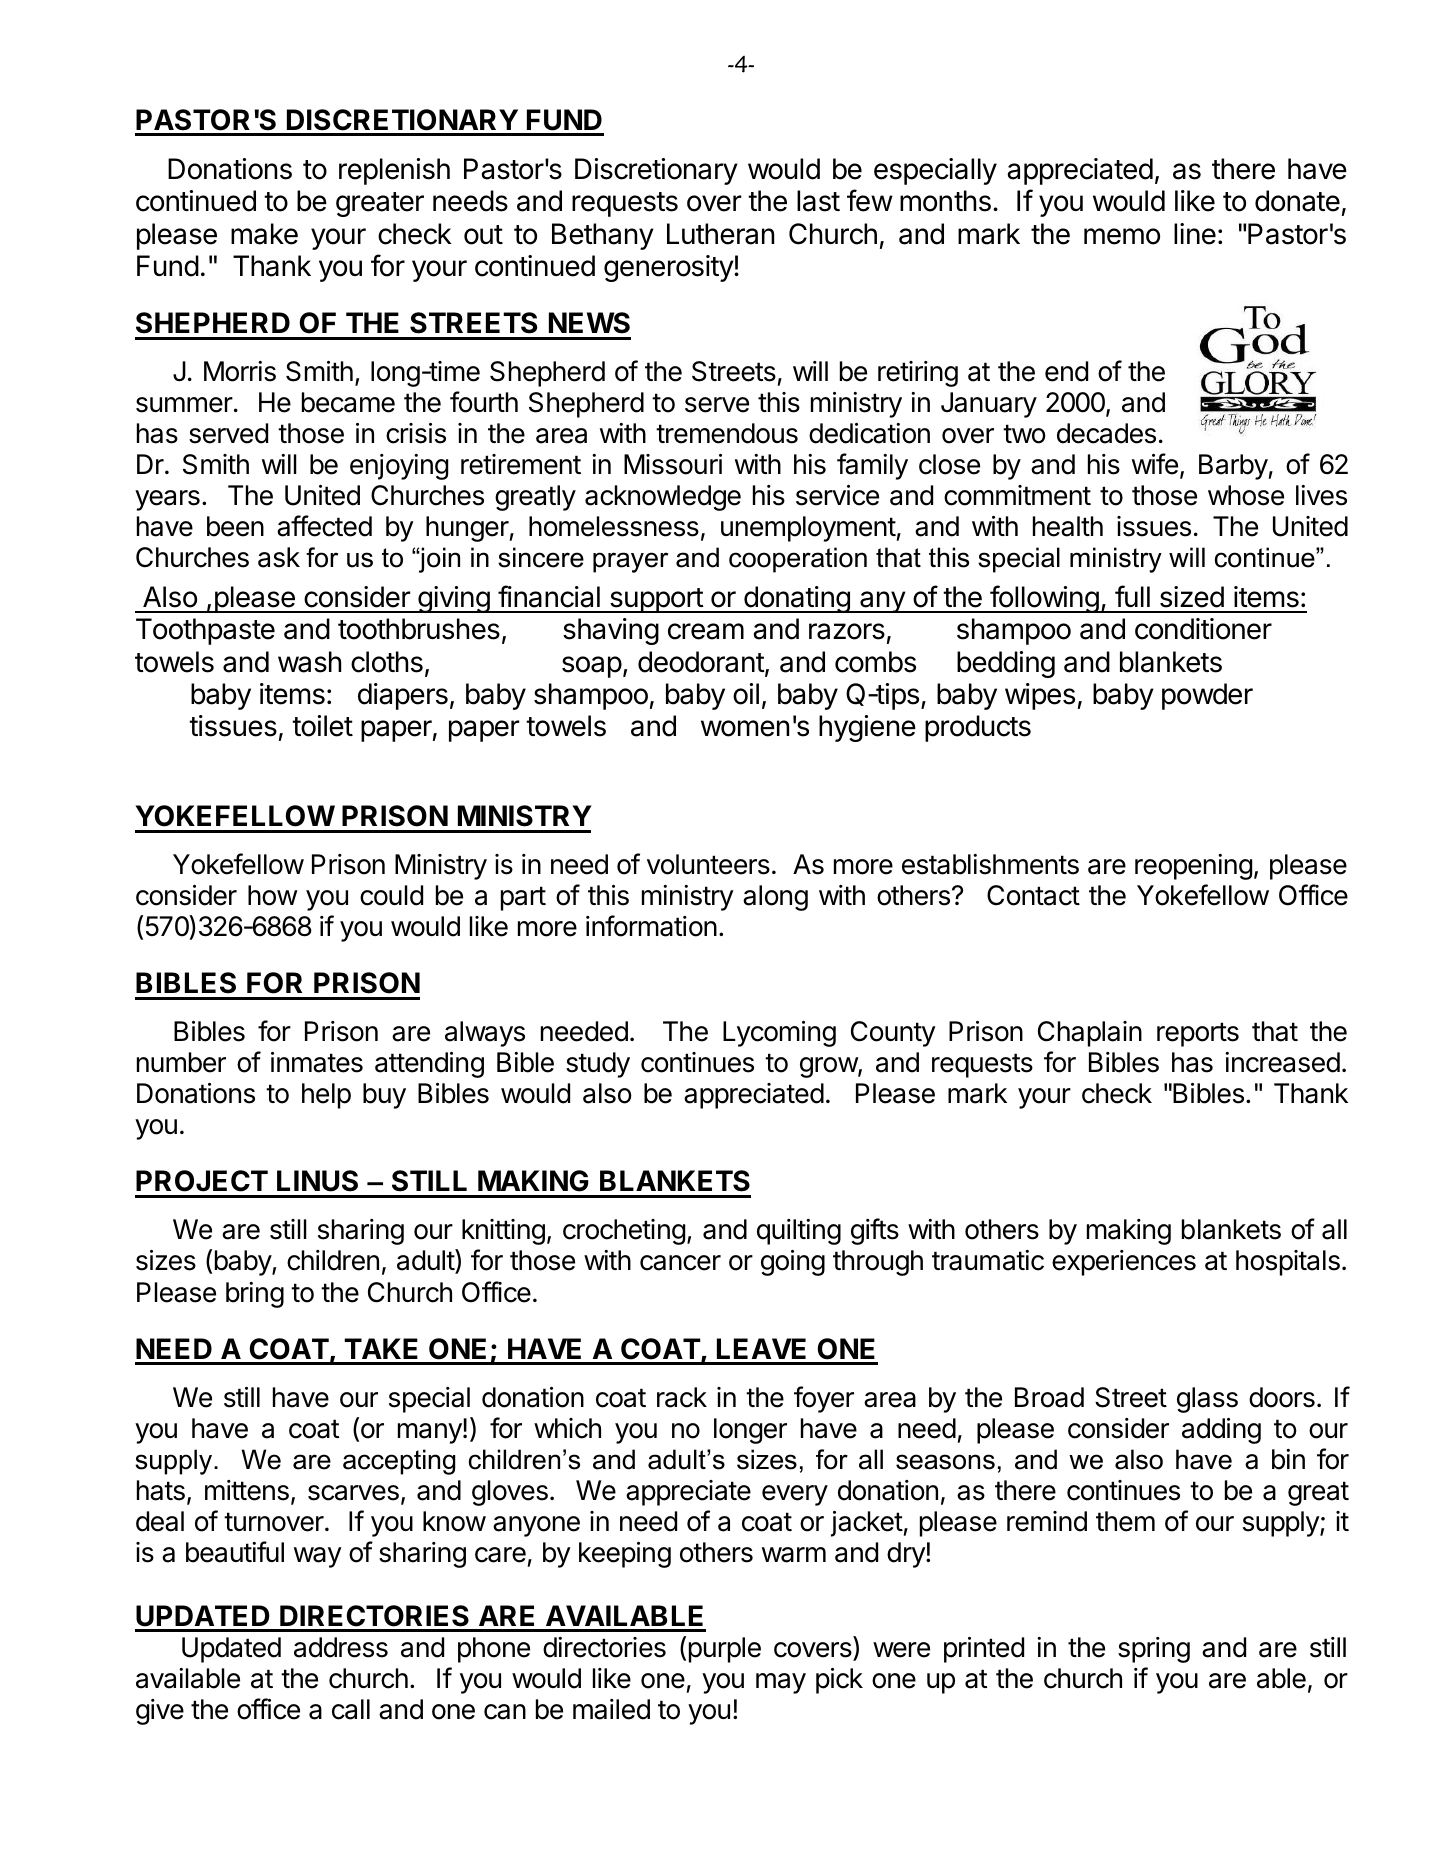 The image size is (1432, 1853). I want to click on information, so click(651, 926).
